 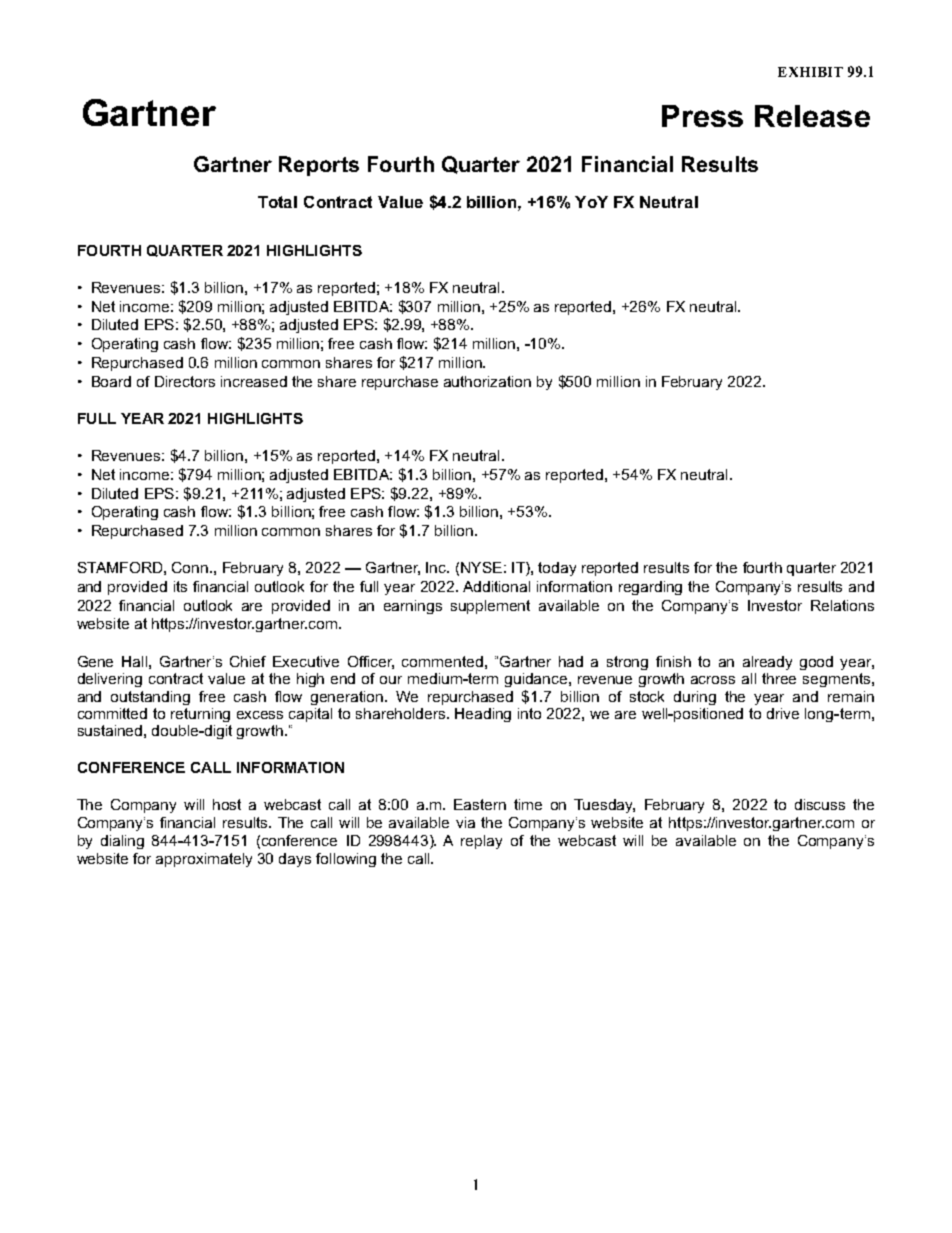 What do you see at coordinates (812, 116) in the image?
I see `Release` at bounding box center [812, 116].
